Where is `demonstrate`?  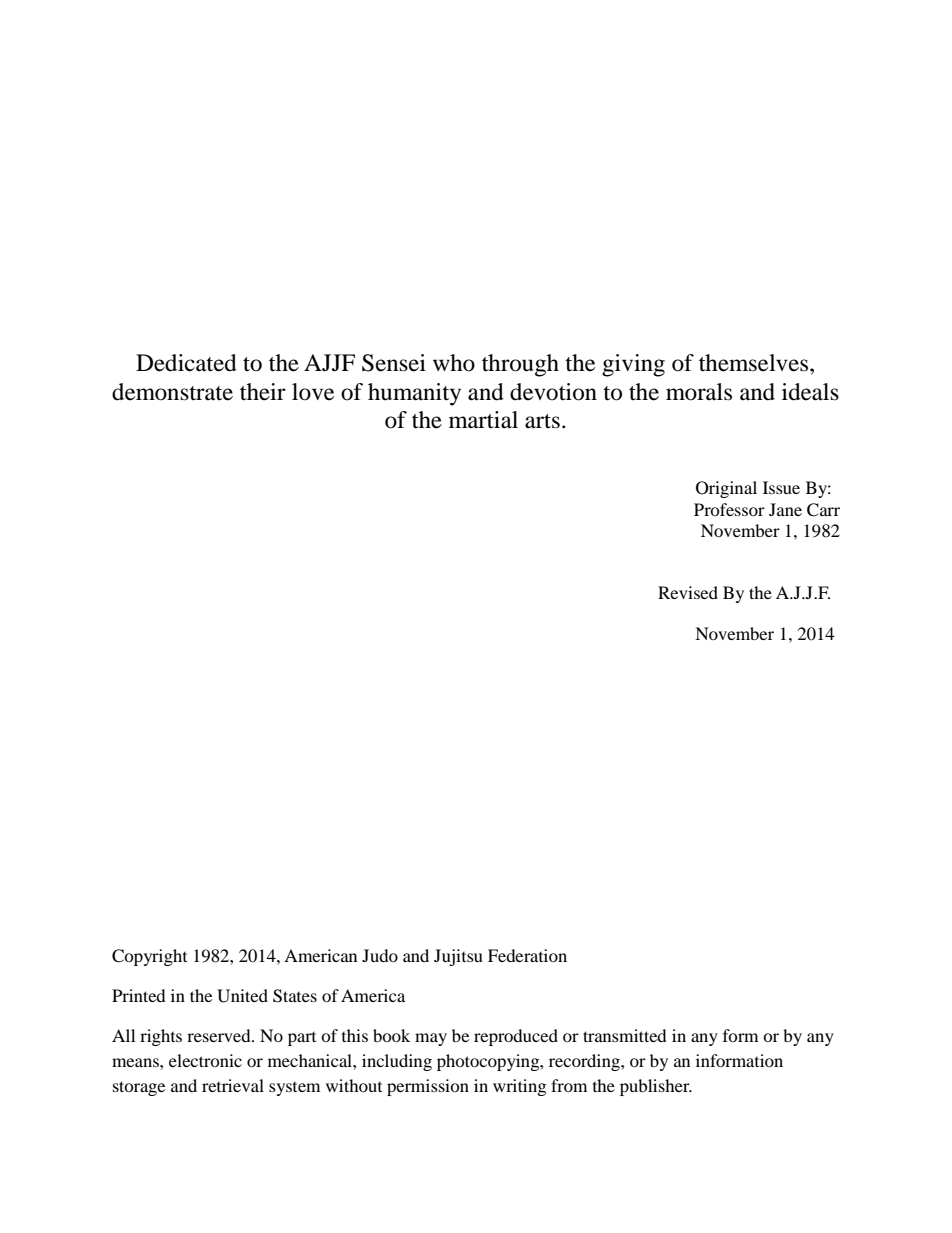
demonstrate is located at coordinates (172, 392).
